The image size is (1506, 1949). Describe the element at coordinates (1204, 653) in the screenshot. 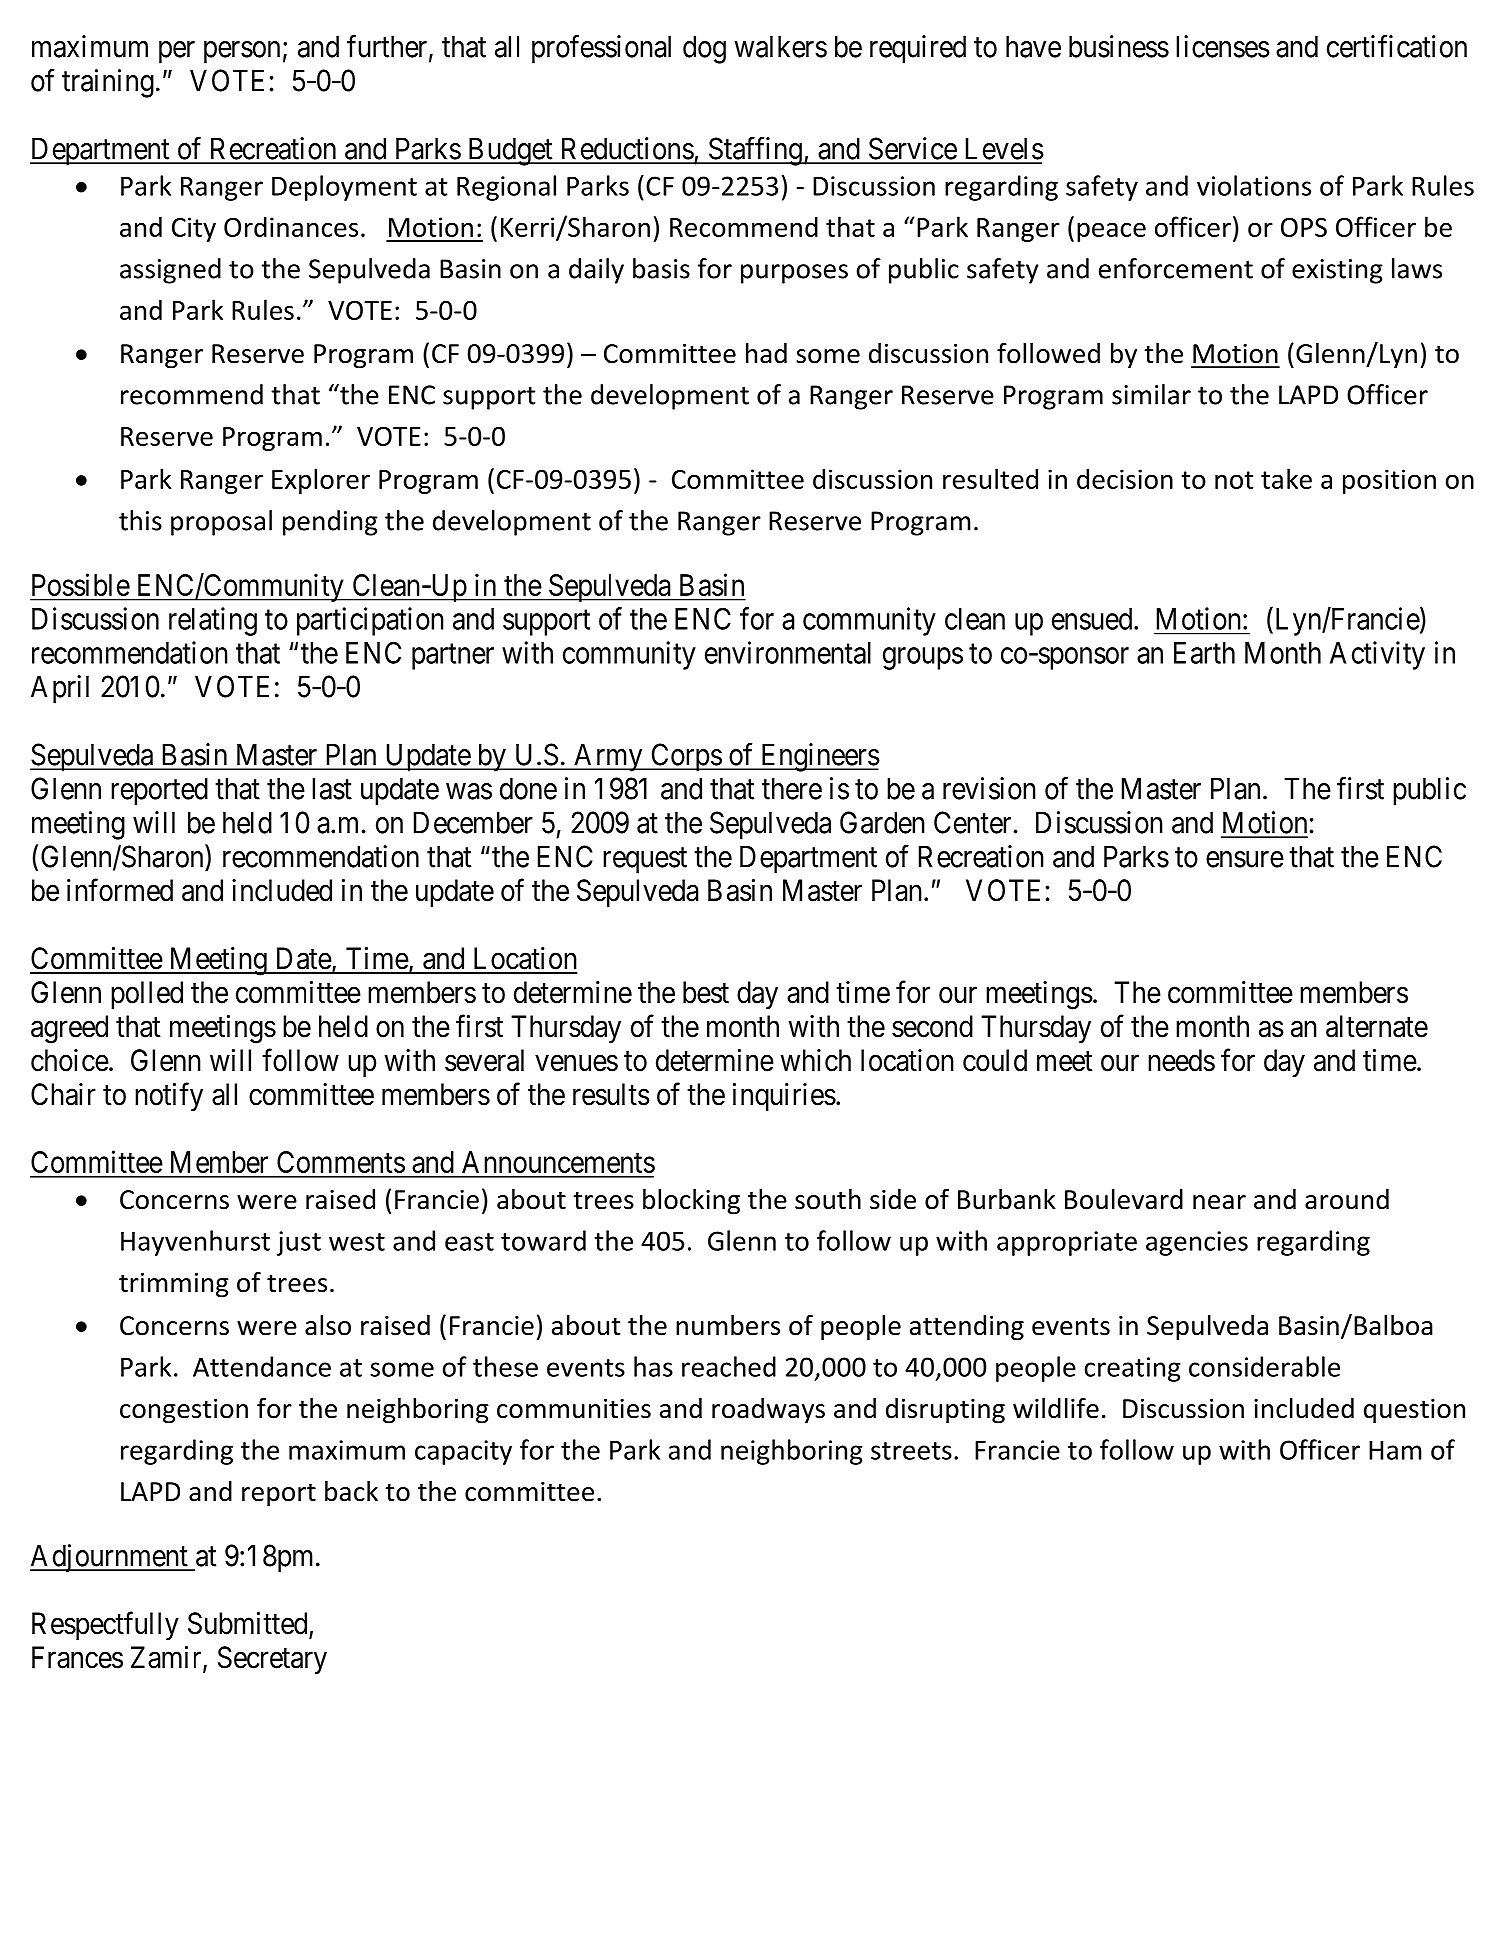

I see `Earth` at that location.
